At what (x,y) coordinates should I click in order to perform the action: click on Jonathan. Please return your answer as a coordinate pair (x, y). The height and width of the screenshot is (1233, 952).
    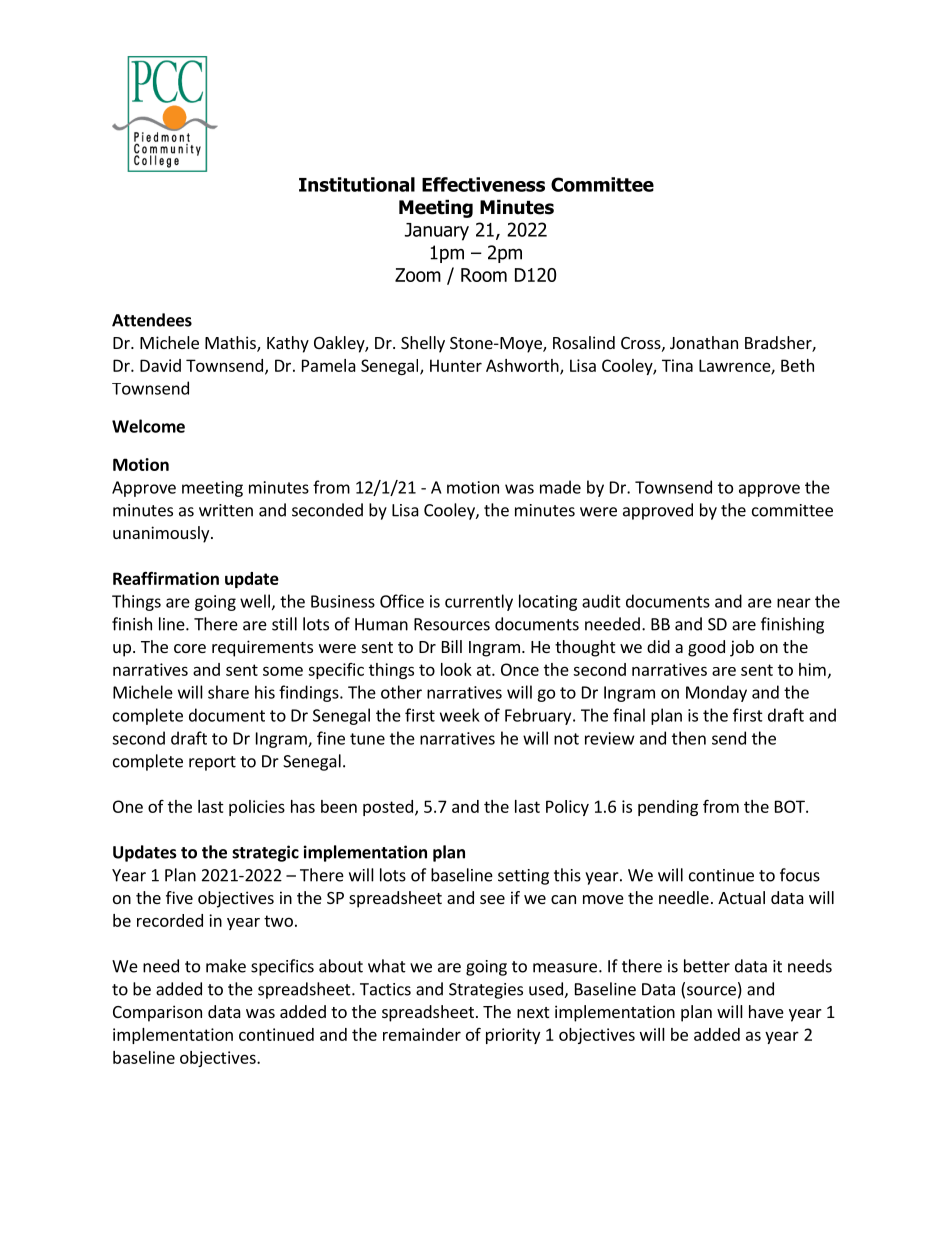
    Looking at the image, I should click on (704, 342).
